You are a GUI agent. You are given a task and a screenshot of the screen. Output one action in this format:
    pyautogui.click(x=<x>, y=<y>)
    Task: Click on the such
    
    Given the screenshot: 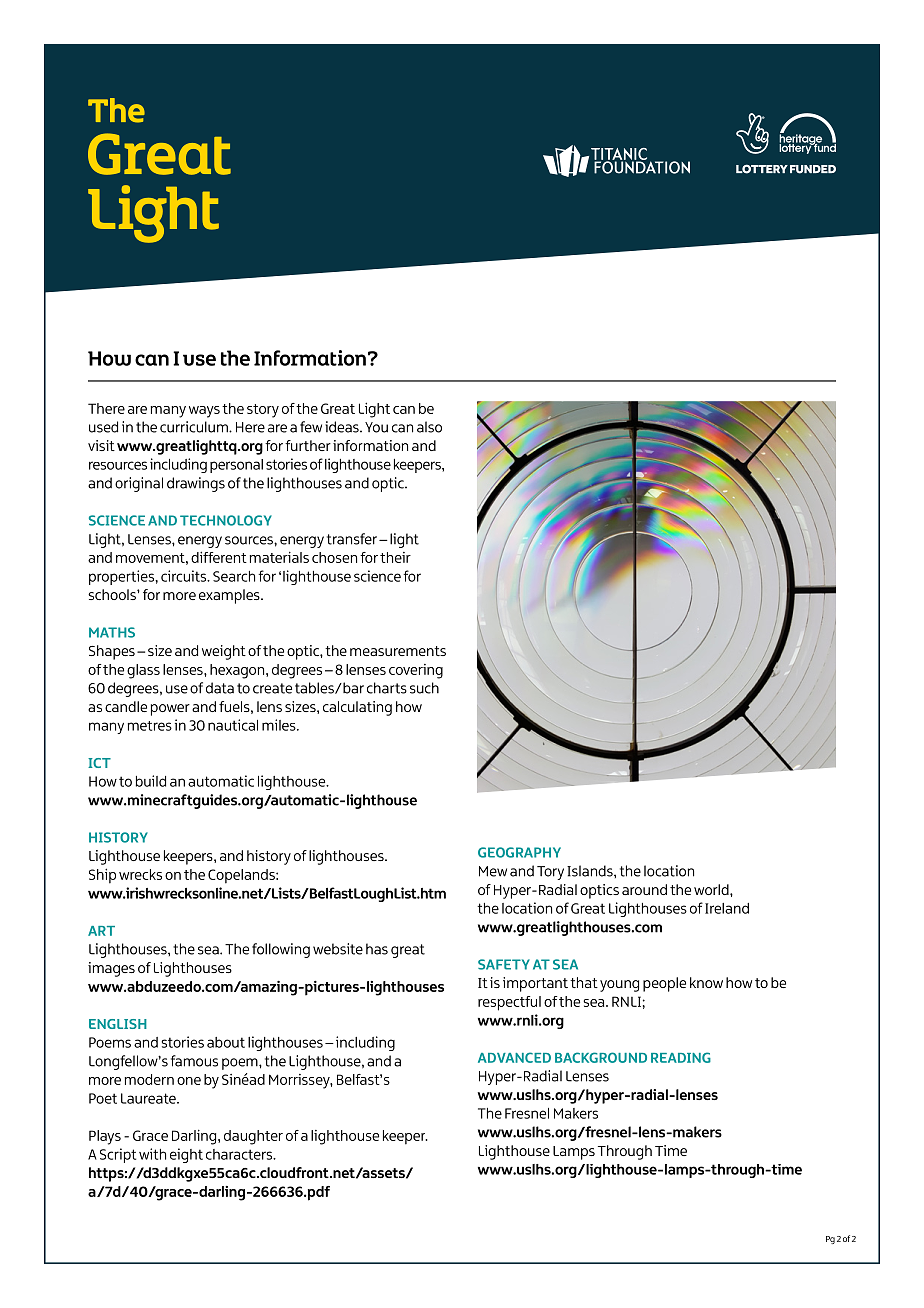 What is the action you would take?
    pyautogui.click(x=424, y=688)
